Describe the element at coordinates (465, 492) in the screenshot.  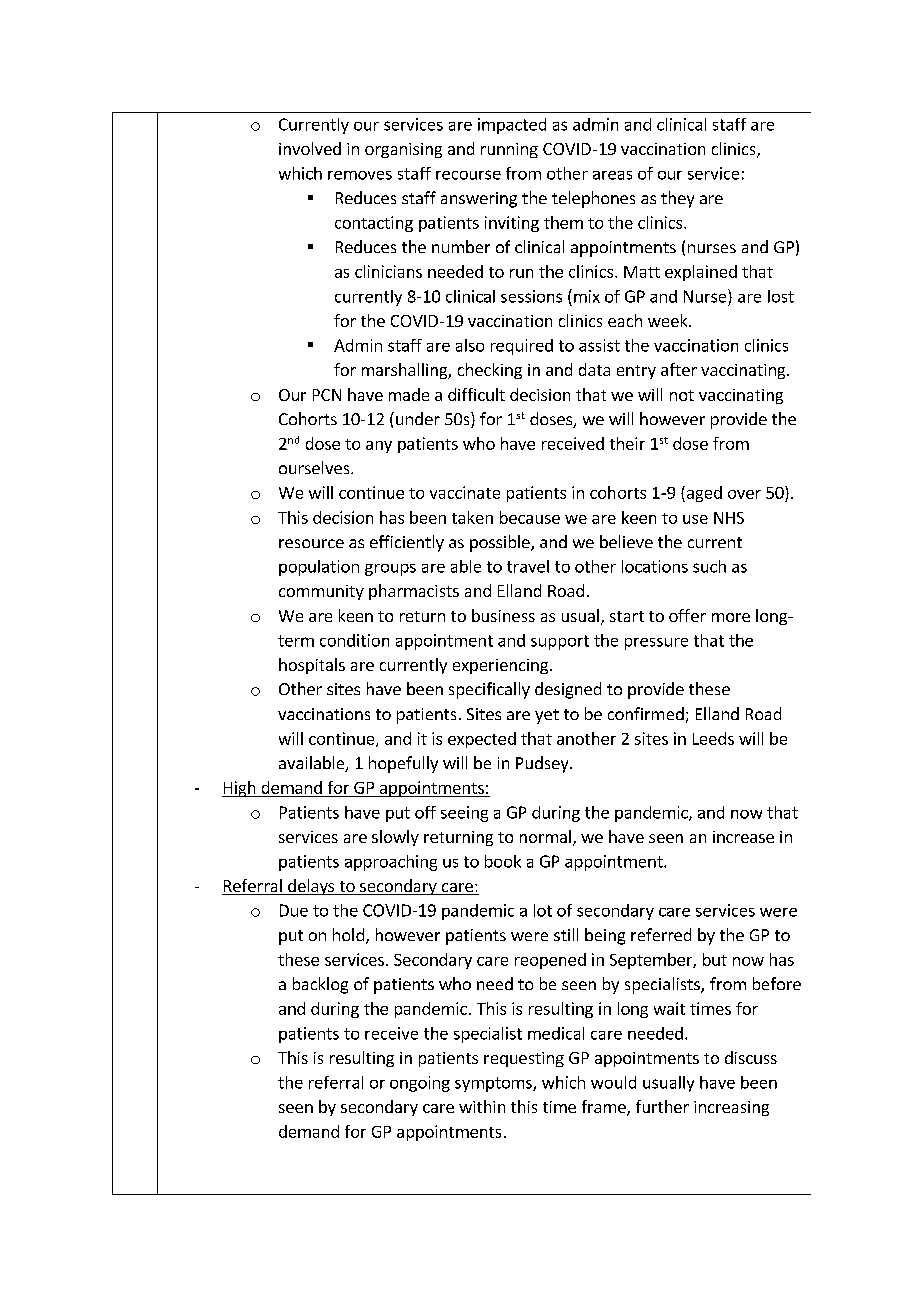
I see `vaccinate` at that location.
